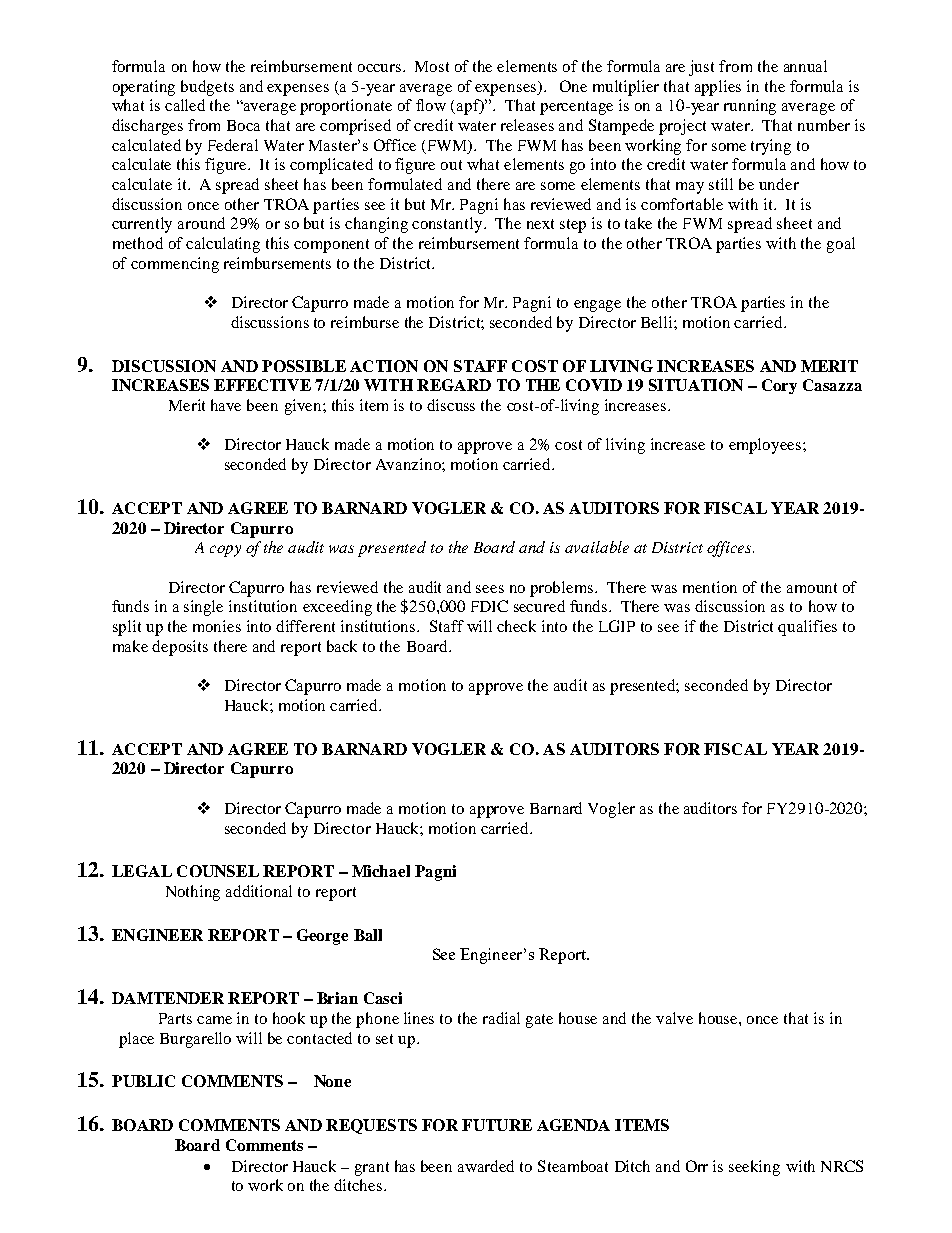 The width and height of the page is (952, 1233). What do you see at coordinates (143, 1081) in the page?
I see `PUBLIC` at bounding box center [143, 1081].
